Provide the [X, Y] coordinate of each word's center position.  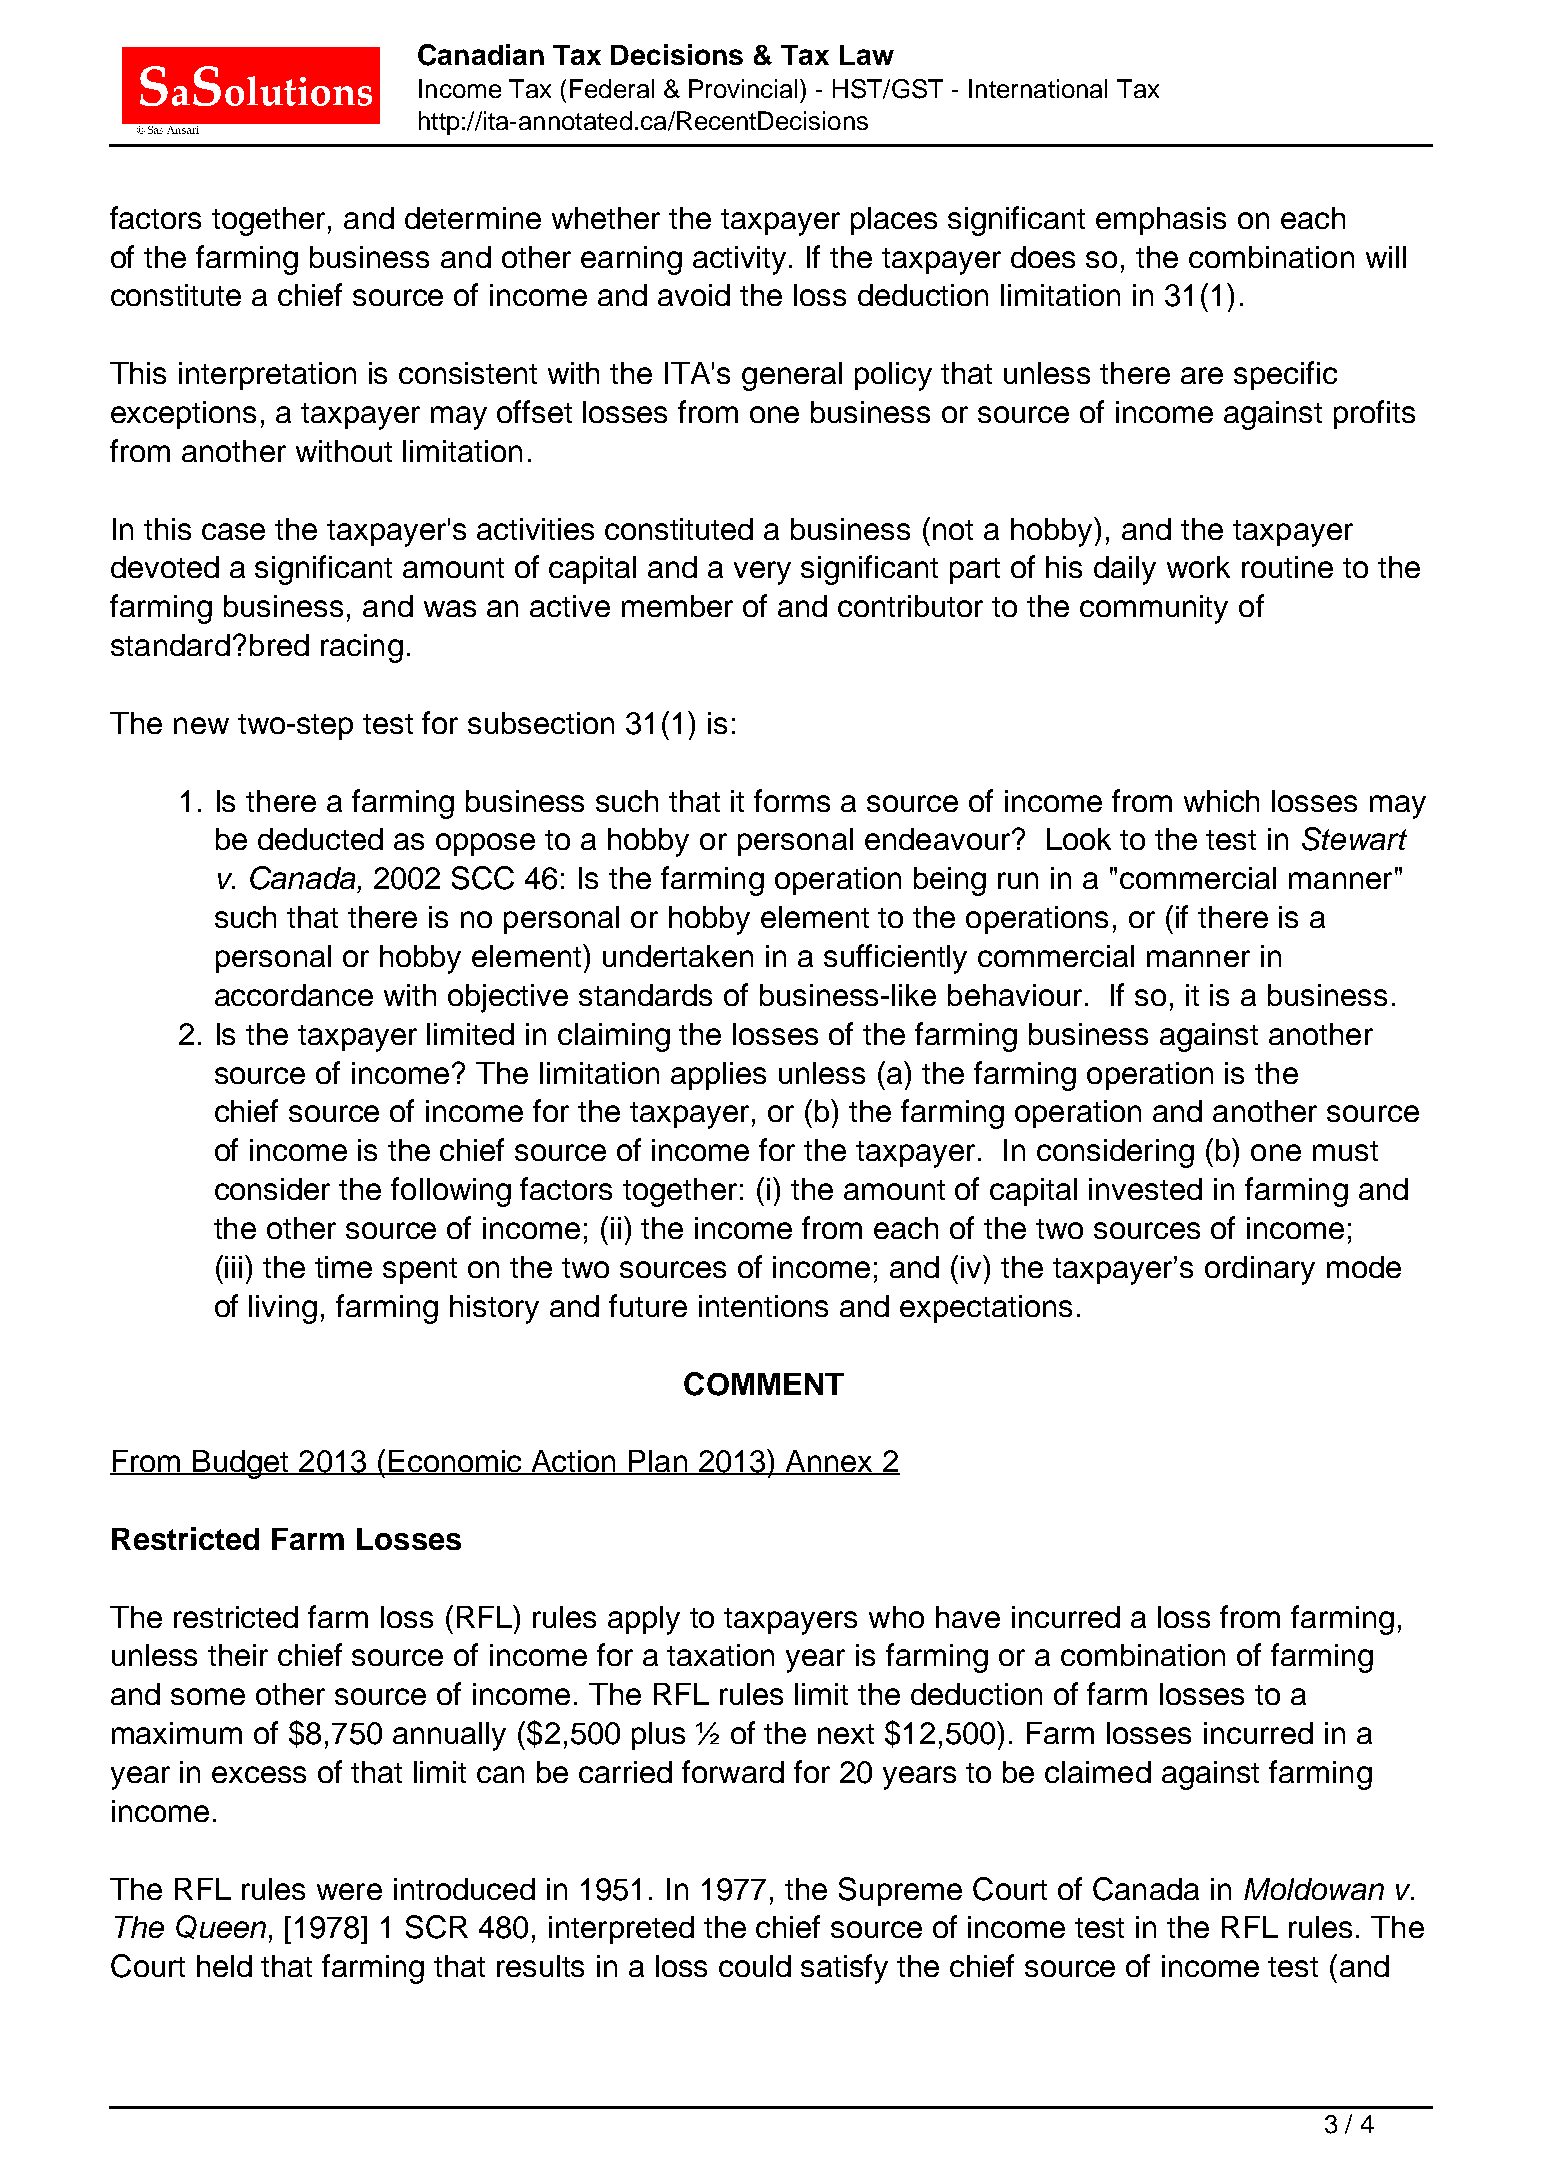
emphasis [1161, 221]
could [755, 1966]
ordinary [1260, 1270]
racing [362, 648]
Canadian [481, 55]
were [349, 1891]
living [283, 1309]
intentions [763, 1306]
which [1221, 801]
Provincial [745, 88]
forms [792, 800]
